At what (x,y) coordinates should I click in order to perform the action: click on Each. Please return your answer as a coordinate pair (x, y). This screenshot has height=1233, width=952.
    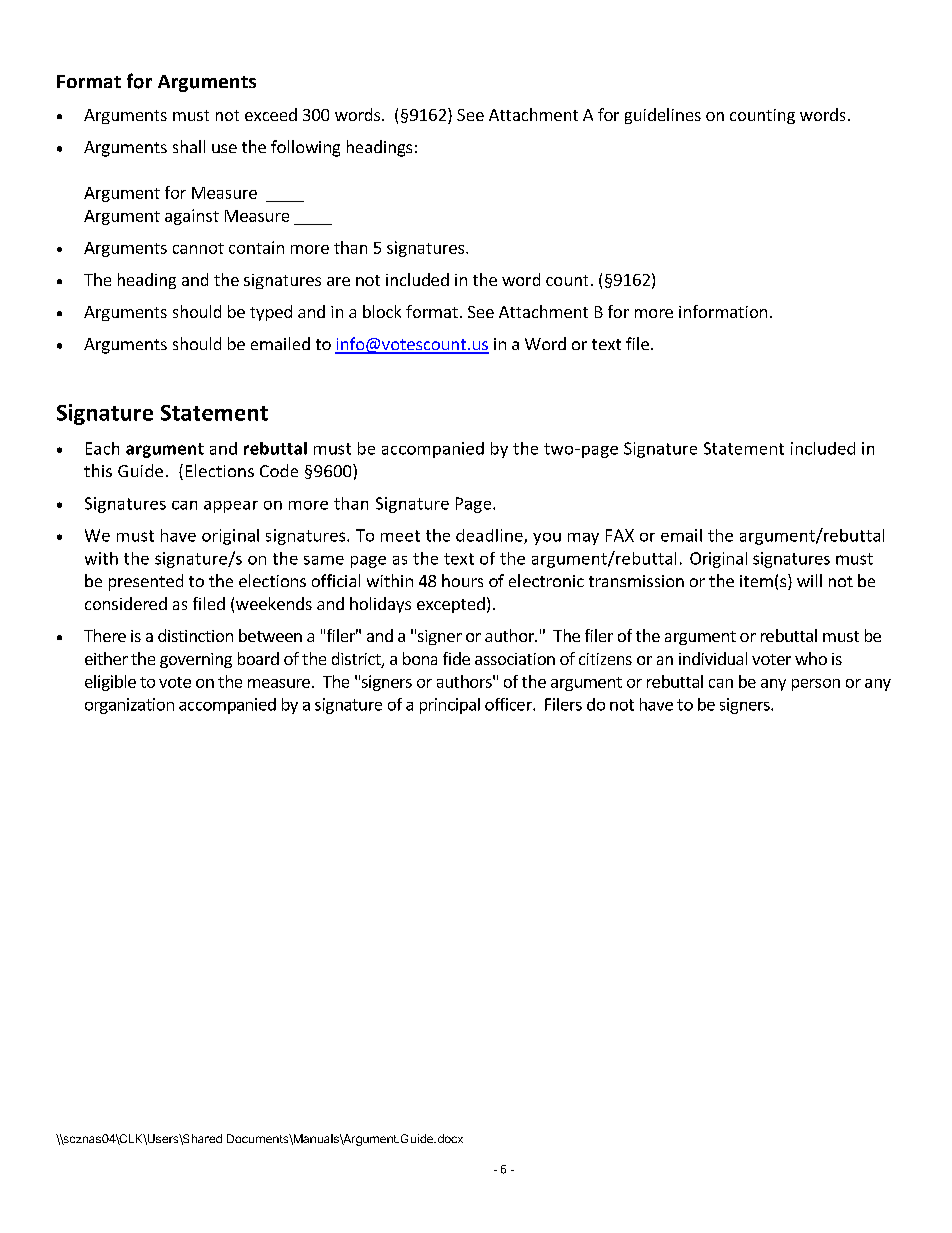
    Looking at the image, I should click on (102, 448).
